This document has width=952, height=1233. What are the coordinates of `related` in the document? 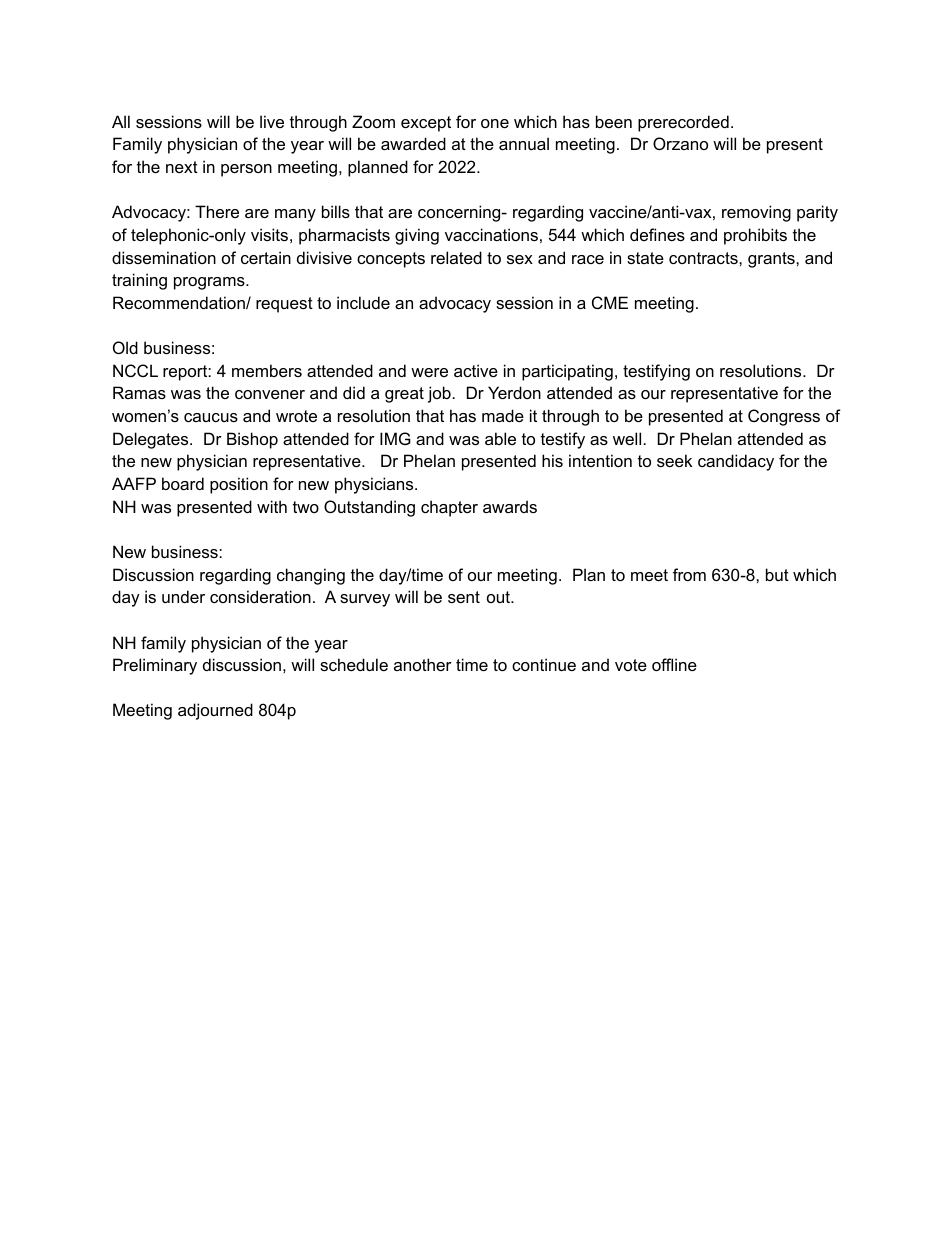 It's located at (456, 257).
